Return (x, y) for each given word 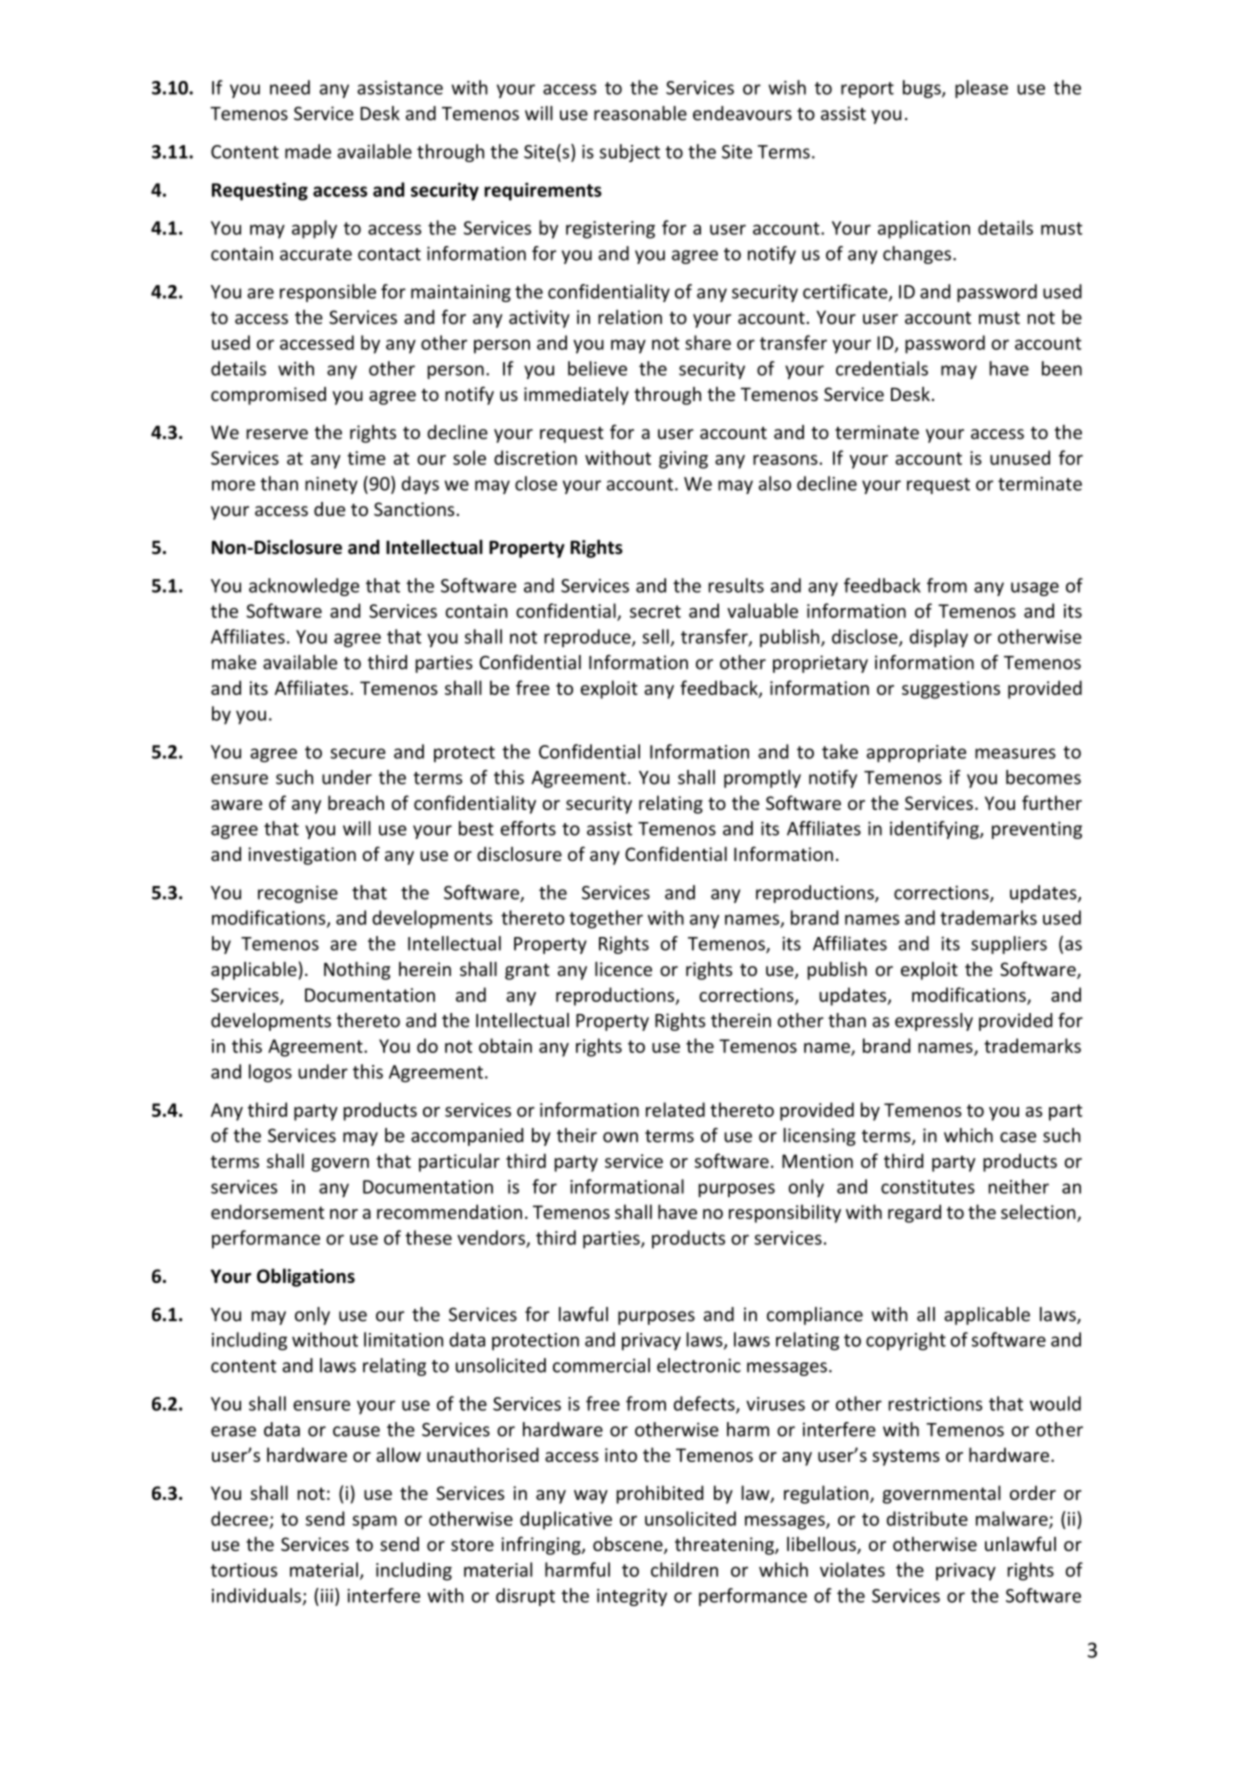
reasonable (640, 113)
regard (914, 1213)
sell (655, 636)
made (308, 151)
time (366, 458)
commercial (601, 1365)
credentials (882, 368)
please (981, 89)
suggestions (951, 690)
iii (327, 1596)
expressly (934, 1022)
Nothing (357, 970)
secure (358, 753)
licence (623, 968)
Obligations (306, 1277)
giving (683, 460)
